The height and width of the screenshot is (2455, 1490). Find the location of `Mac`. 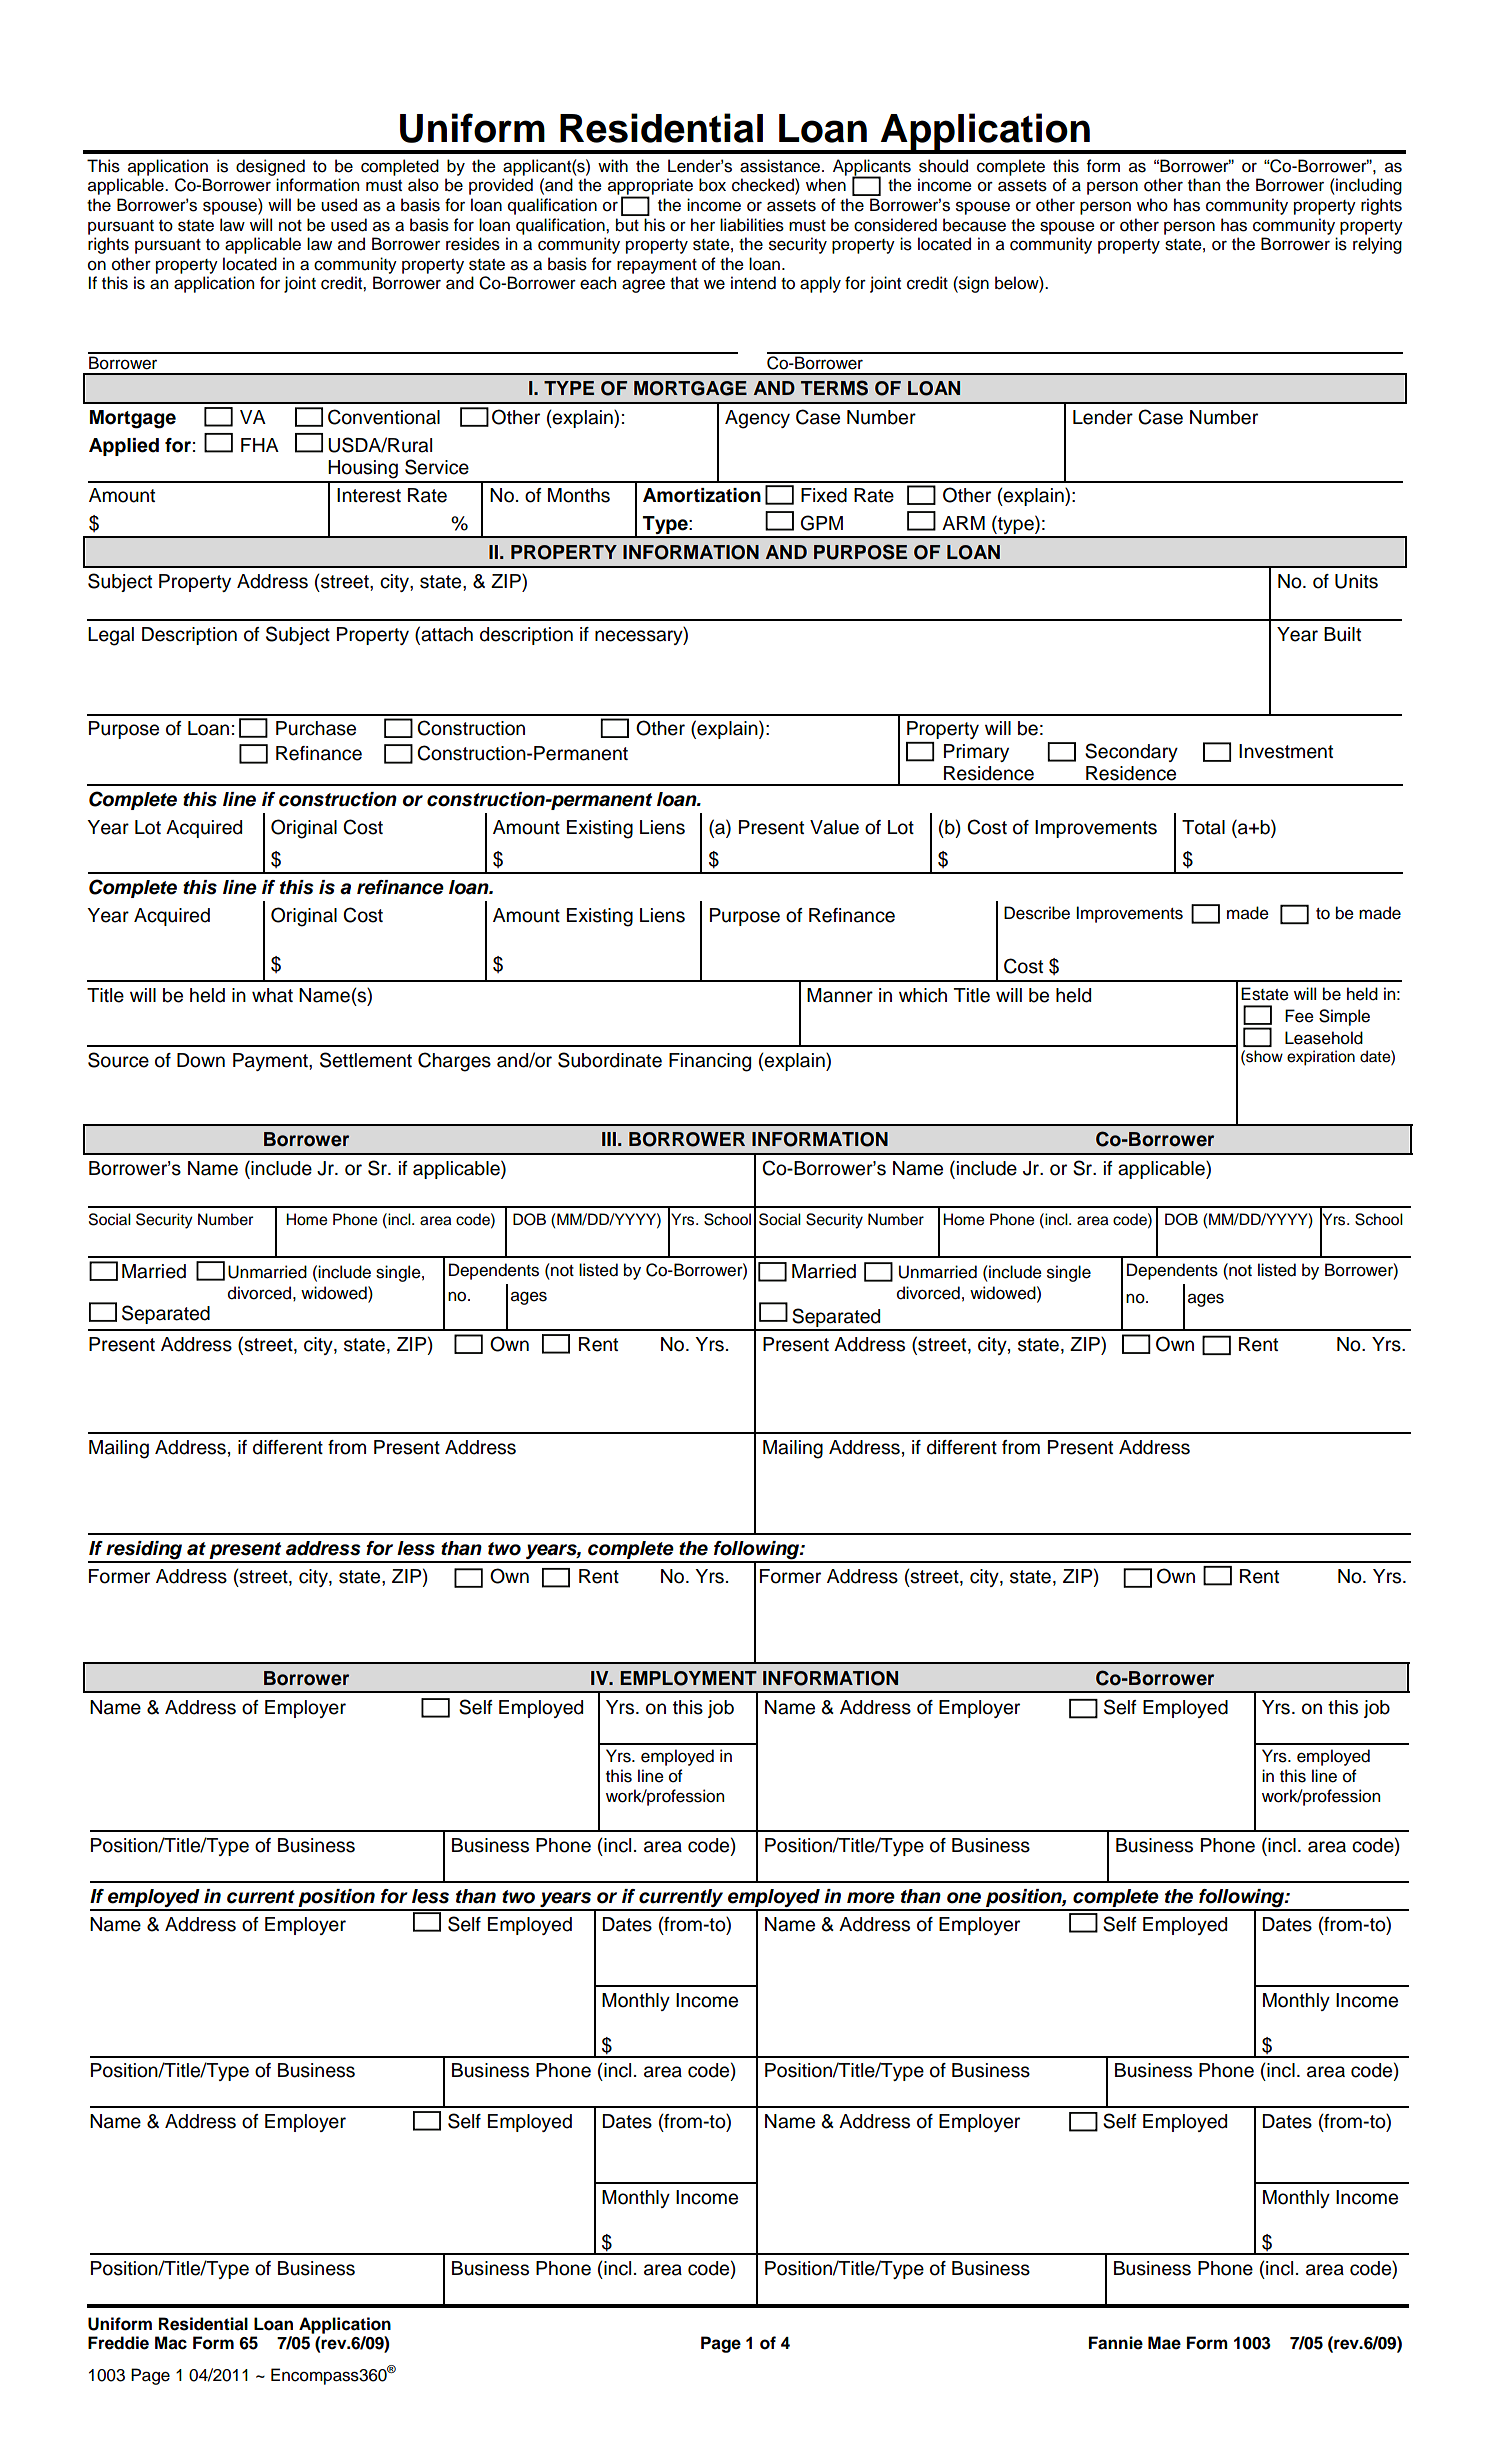

Mac is located at coordinates (171, 2343).
